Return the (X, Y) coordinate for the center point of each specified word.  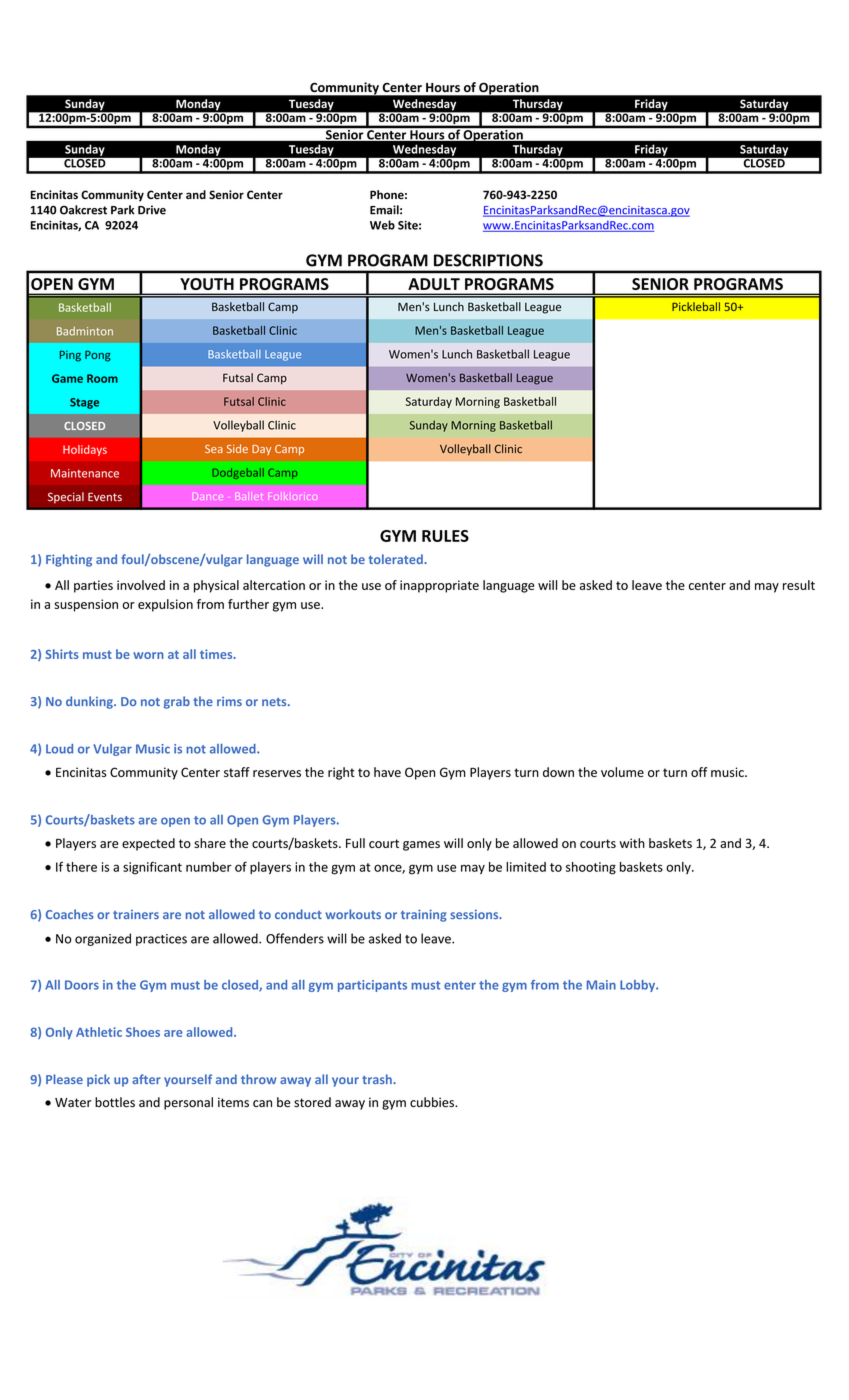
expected (148, 844)
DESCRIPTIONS (488, 260)
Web (382, 225)
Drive (152, 210)
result (799, 585)
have (387, 772)
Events (105, 497)
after (146, 1079)
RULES (445, 536)
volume (622, 772)
